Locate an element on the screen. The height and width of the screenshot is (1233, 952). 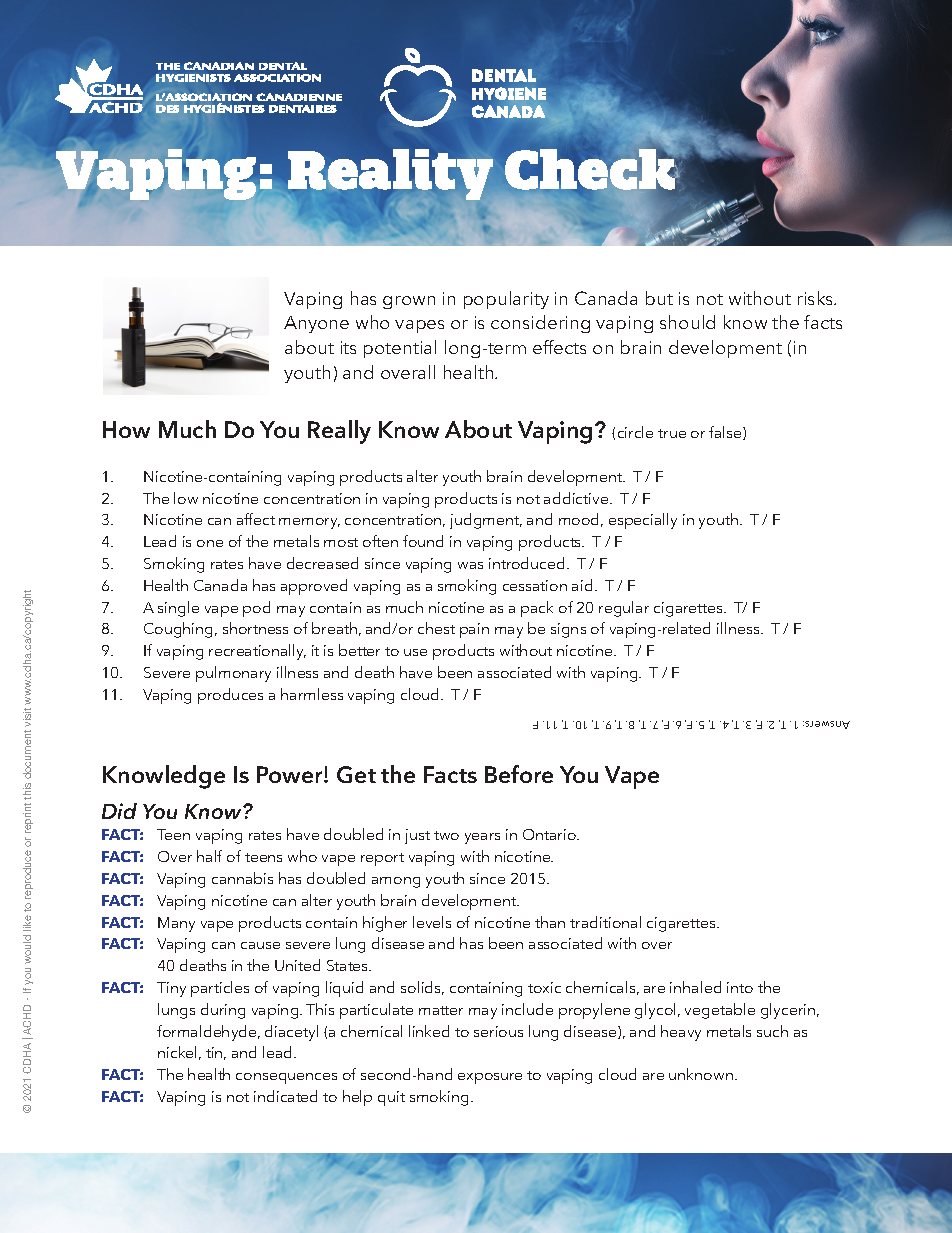
exposure is located at coordinates (490, 1078).
